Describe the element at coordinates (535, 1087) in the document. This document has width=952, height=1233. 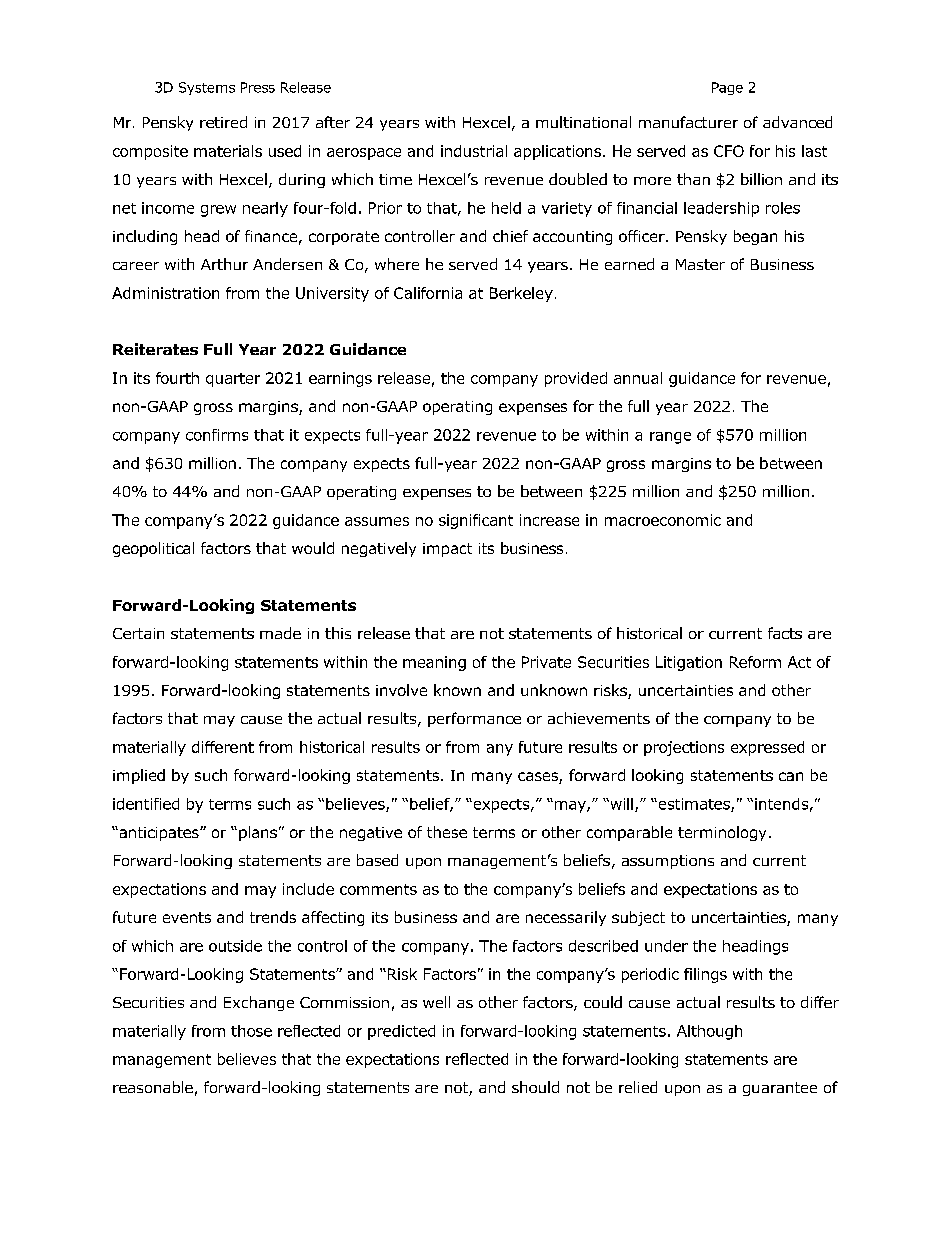
I see `should` at that location.
